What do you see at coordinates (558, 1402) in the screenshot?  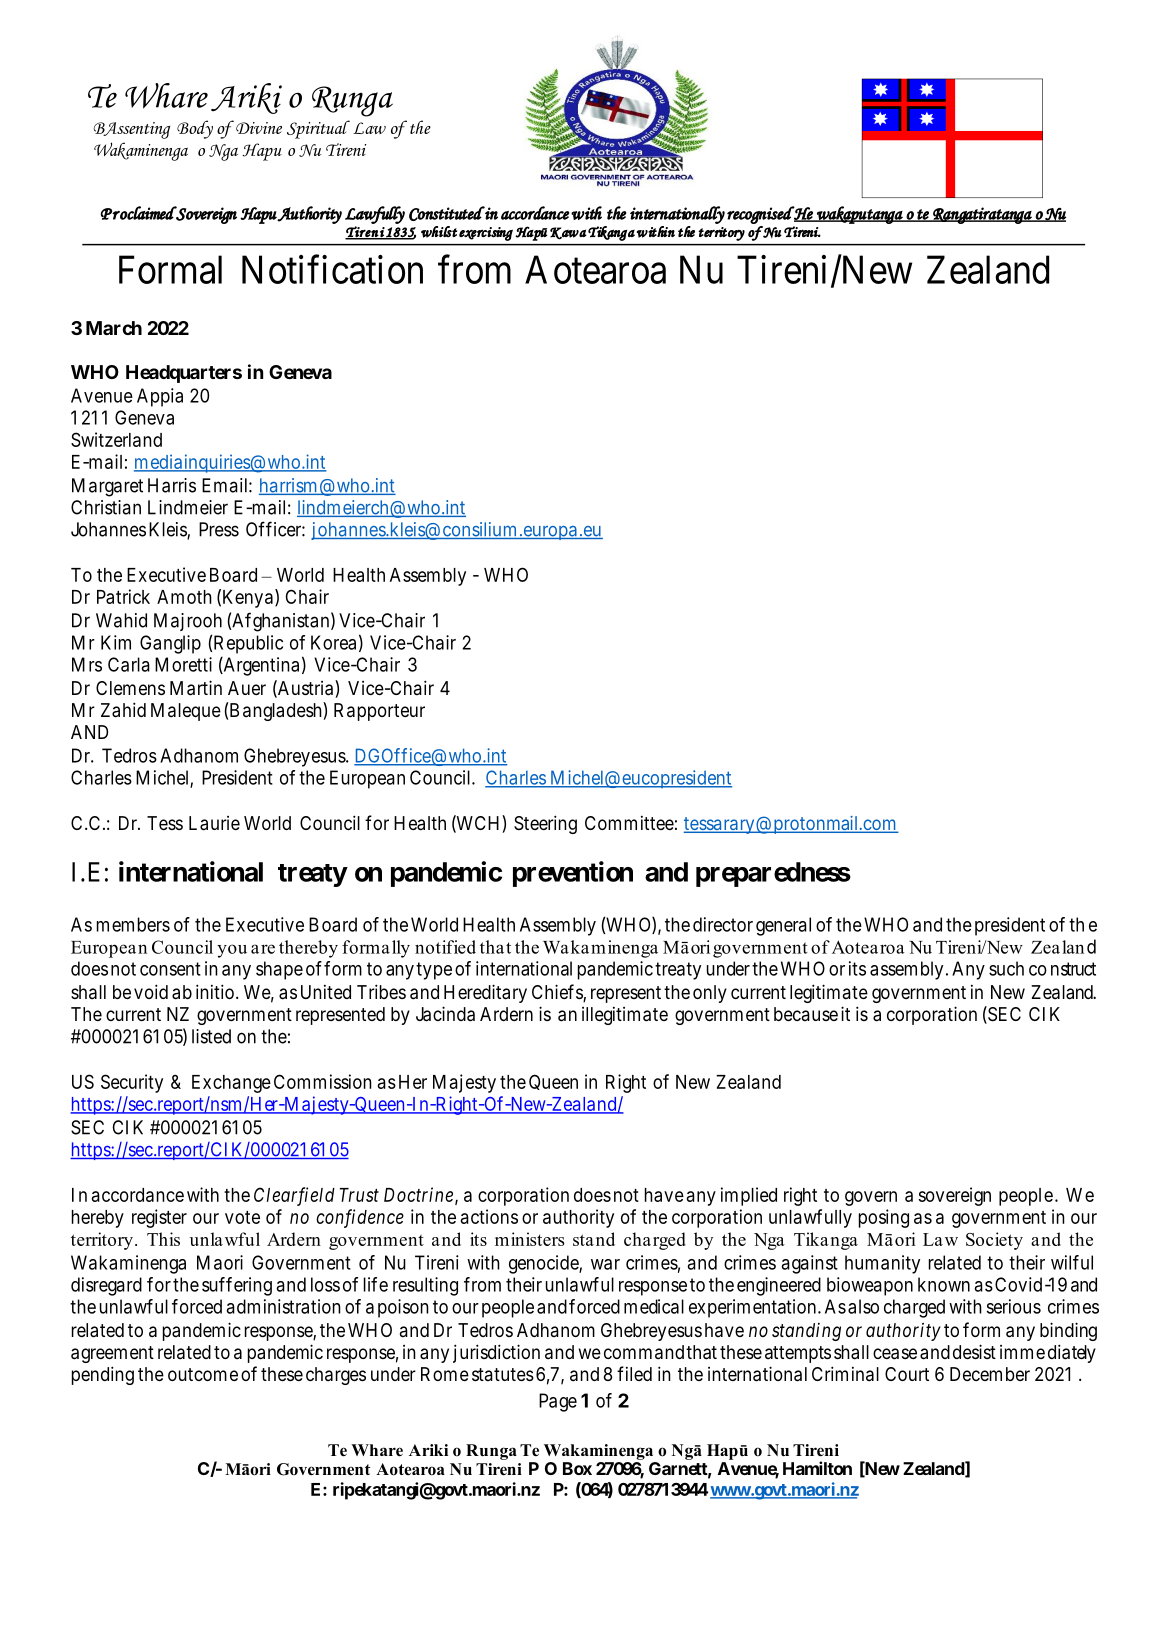 I see `Page` at bounding box center [558, 1402].
